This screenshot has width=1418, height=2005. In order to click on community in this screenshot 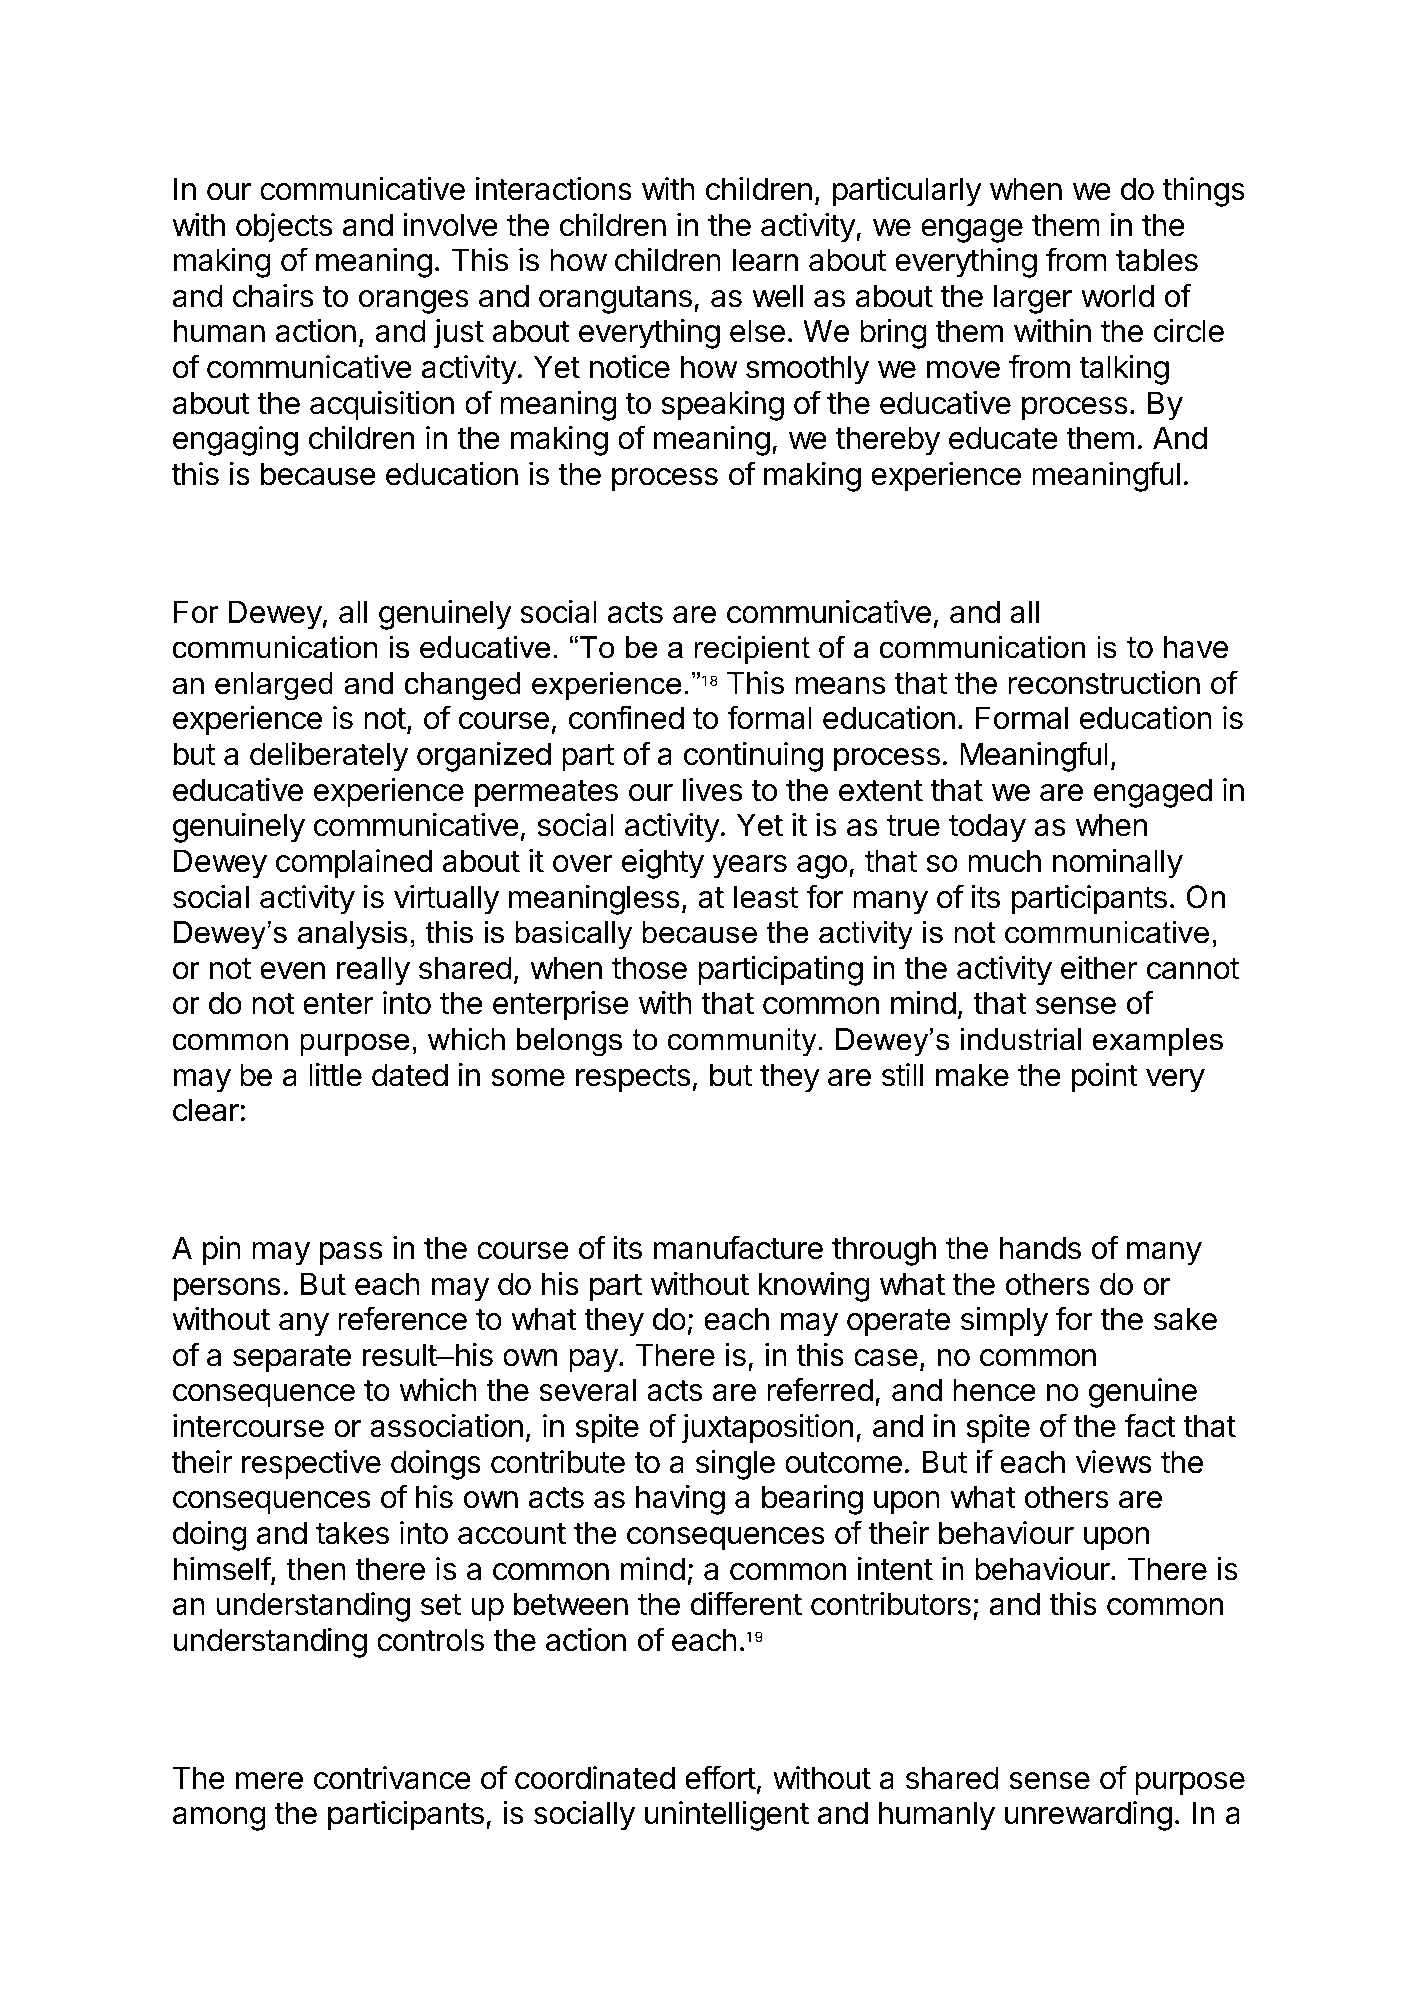, I will do `click(742, 1042)`.
